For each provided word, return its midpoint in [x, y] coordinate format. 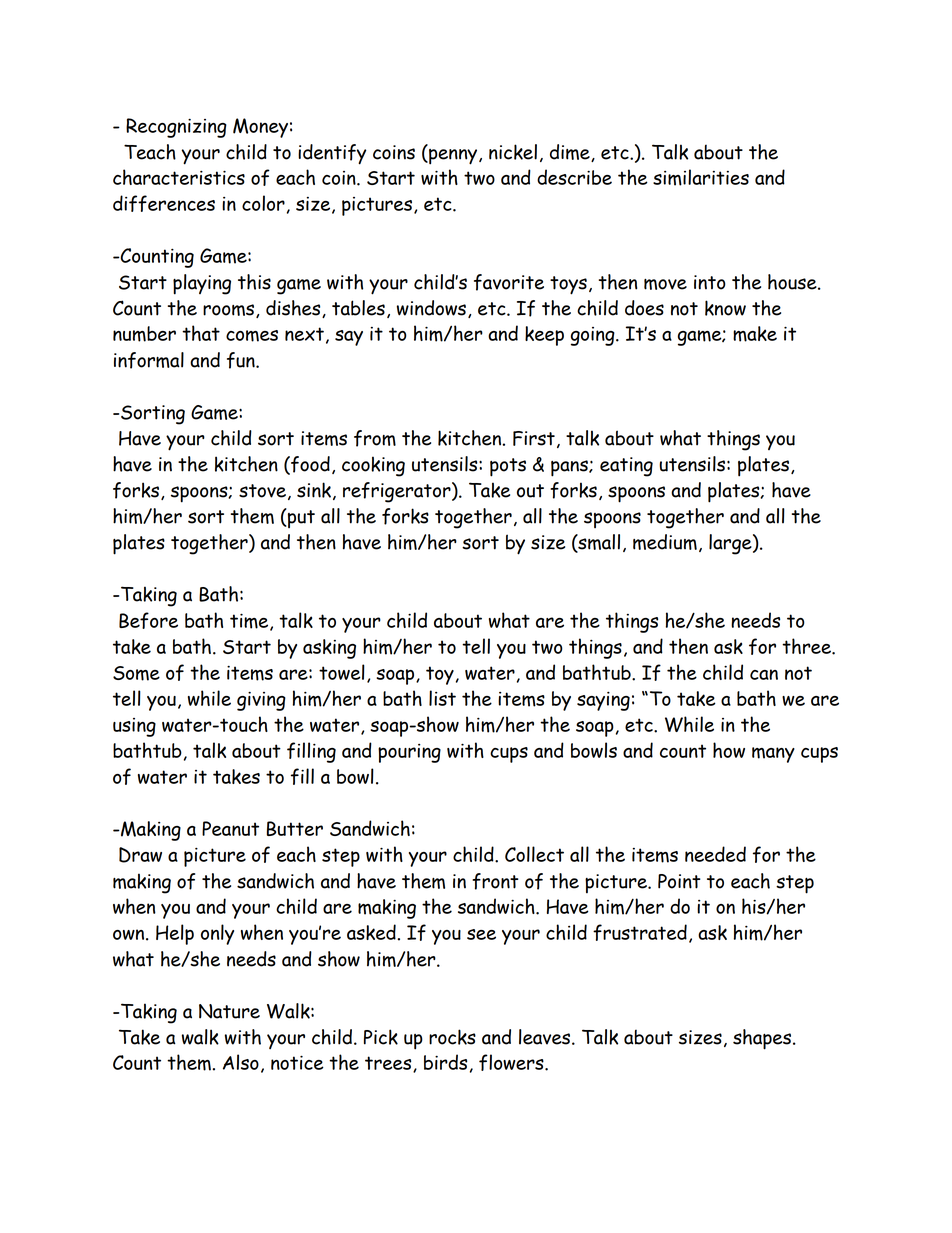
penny [453, 157]
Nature [229, 1011]
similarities [701, 177]
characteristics [179, 177]
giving [261, 701]
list [442, 698]
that [201, 333]
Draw [140, 855]
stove [262, 491]
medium [665, 542]
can [764, 674]
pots [508, 467]
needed [715, 854]
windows [431, 308]
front [495, 881]
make [755, 334]
